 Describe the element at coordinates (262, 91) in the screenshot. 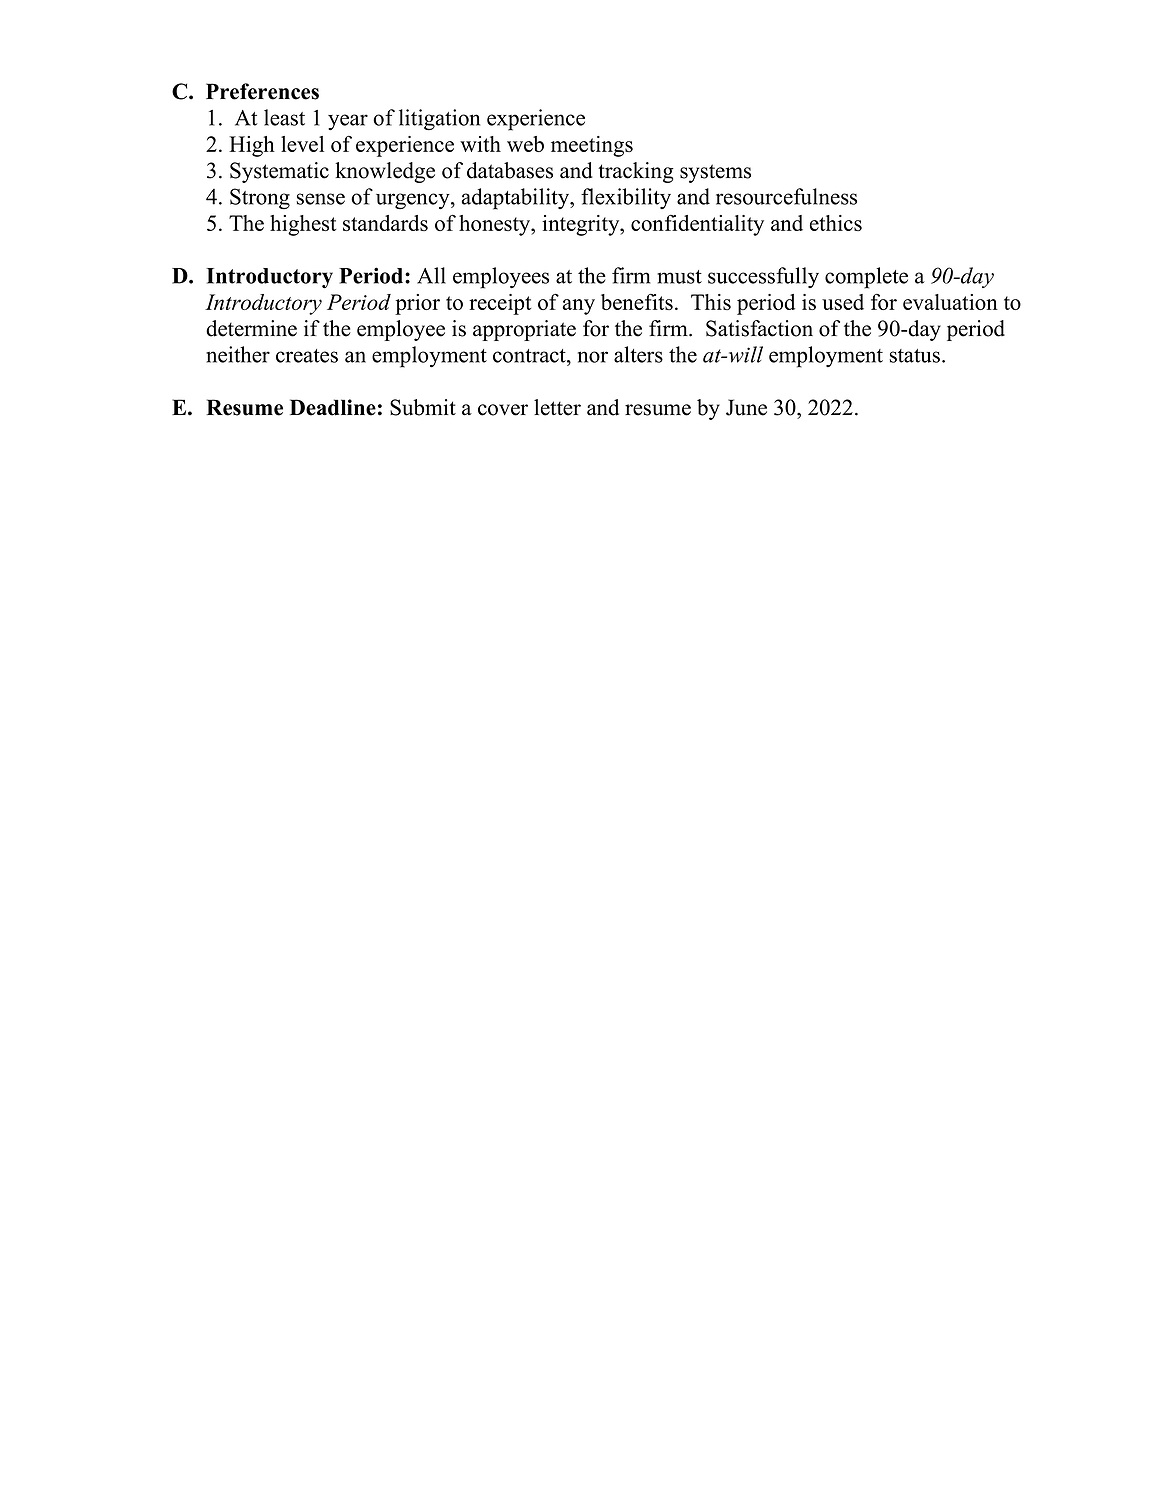

I see `Preferences` at that location.
